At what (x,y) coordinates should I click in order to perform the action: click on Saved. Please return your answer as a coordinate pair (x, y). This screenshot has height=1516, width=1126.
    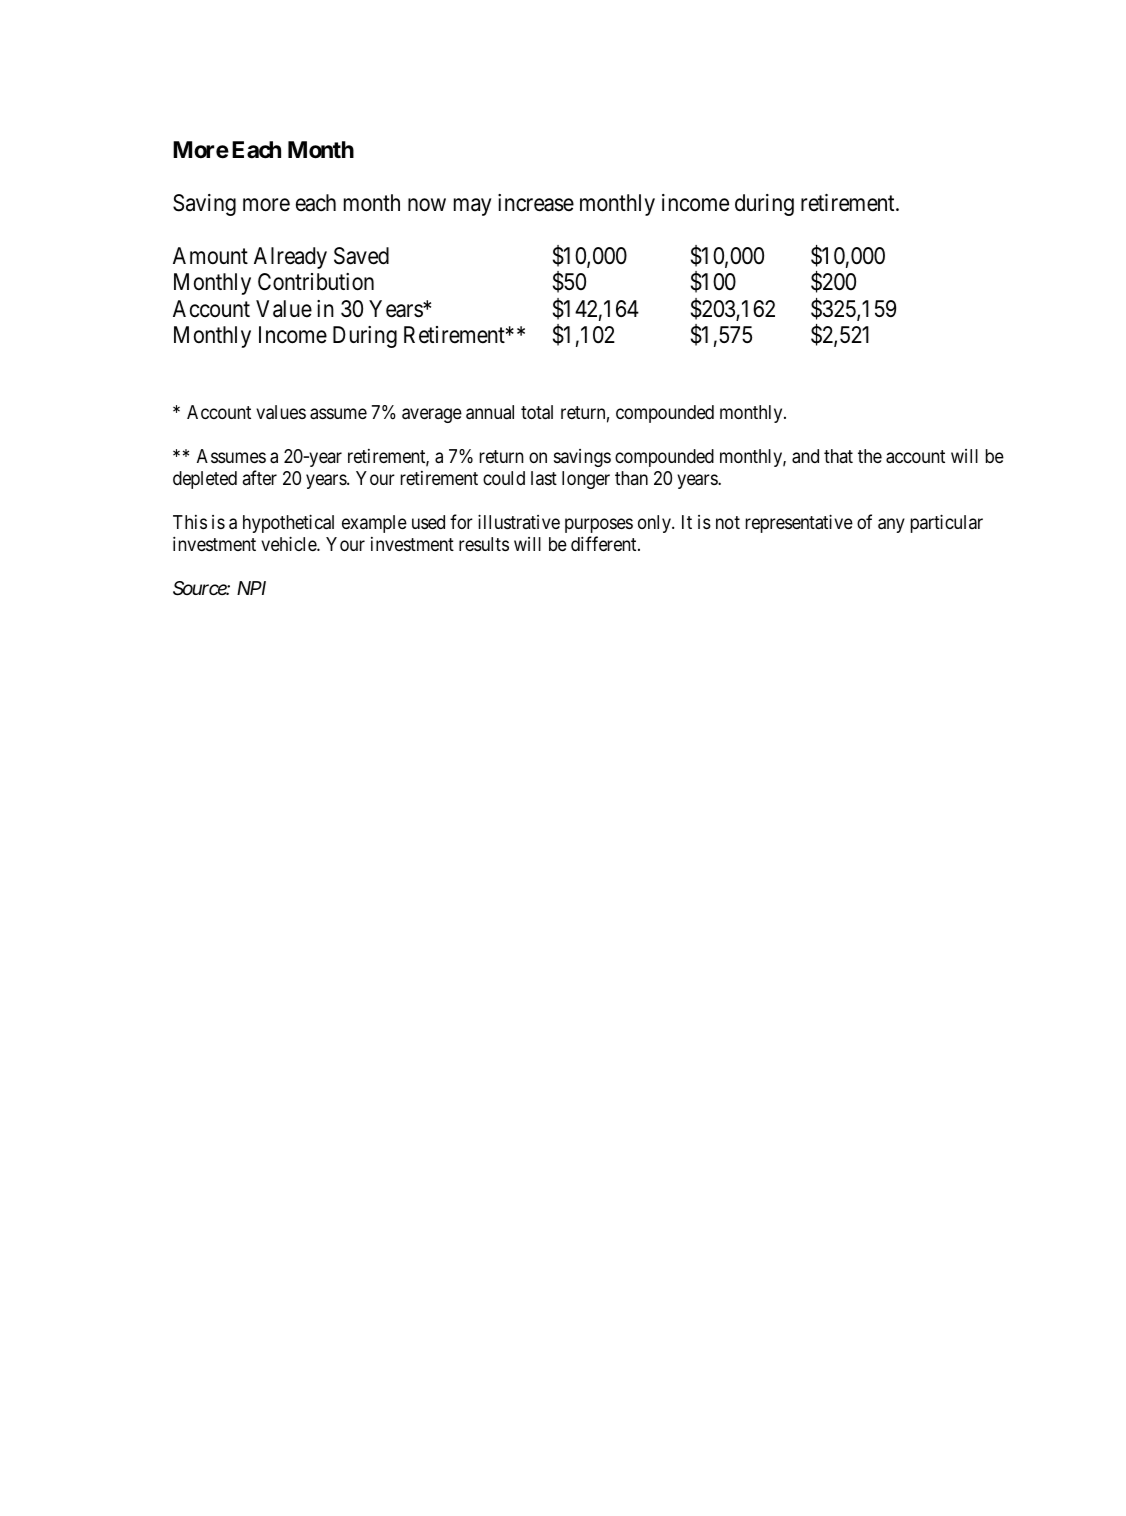
    Looking at the image, I should click on (361, 256).
